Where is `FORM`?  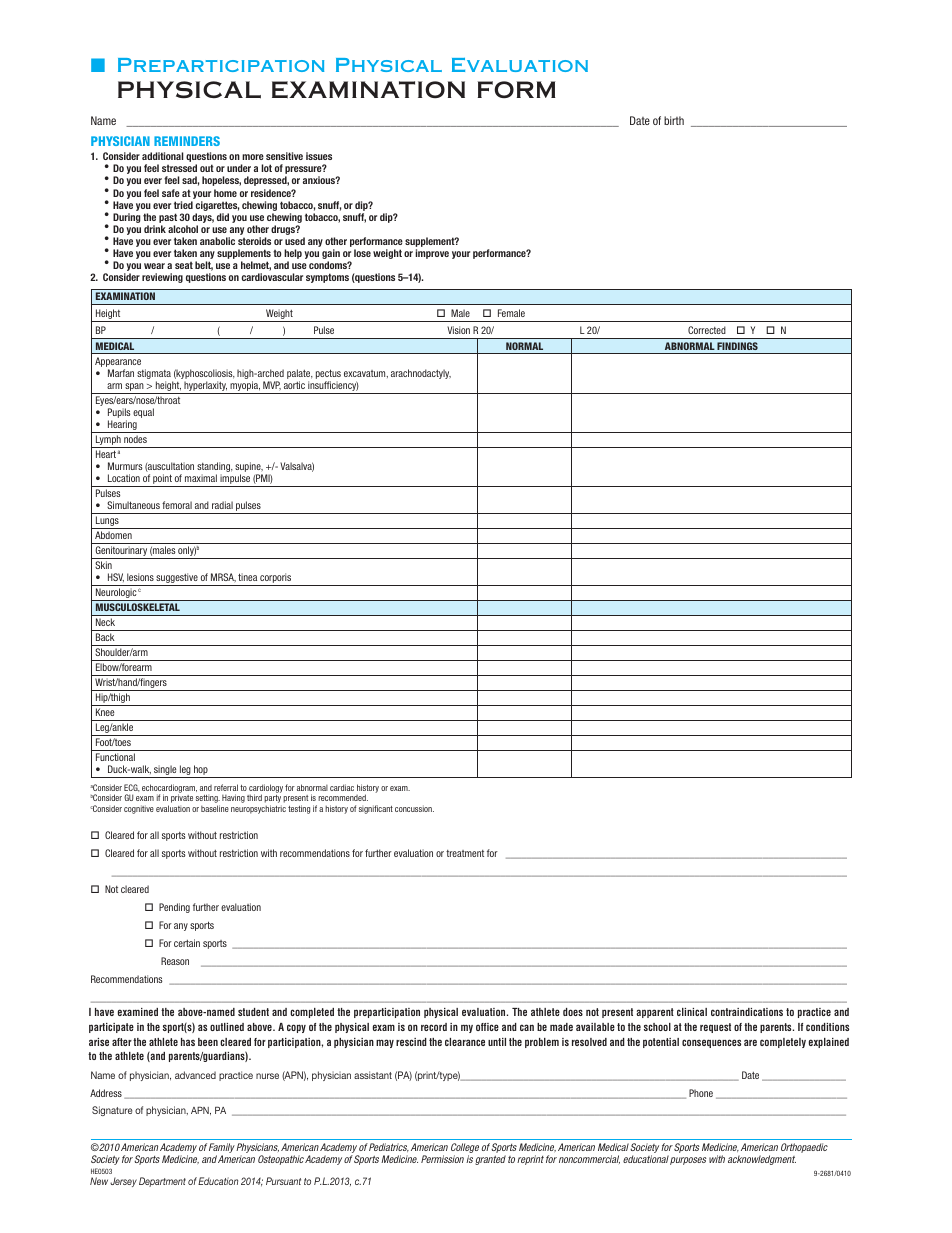
FORM is located at coordinates (517, 89).
